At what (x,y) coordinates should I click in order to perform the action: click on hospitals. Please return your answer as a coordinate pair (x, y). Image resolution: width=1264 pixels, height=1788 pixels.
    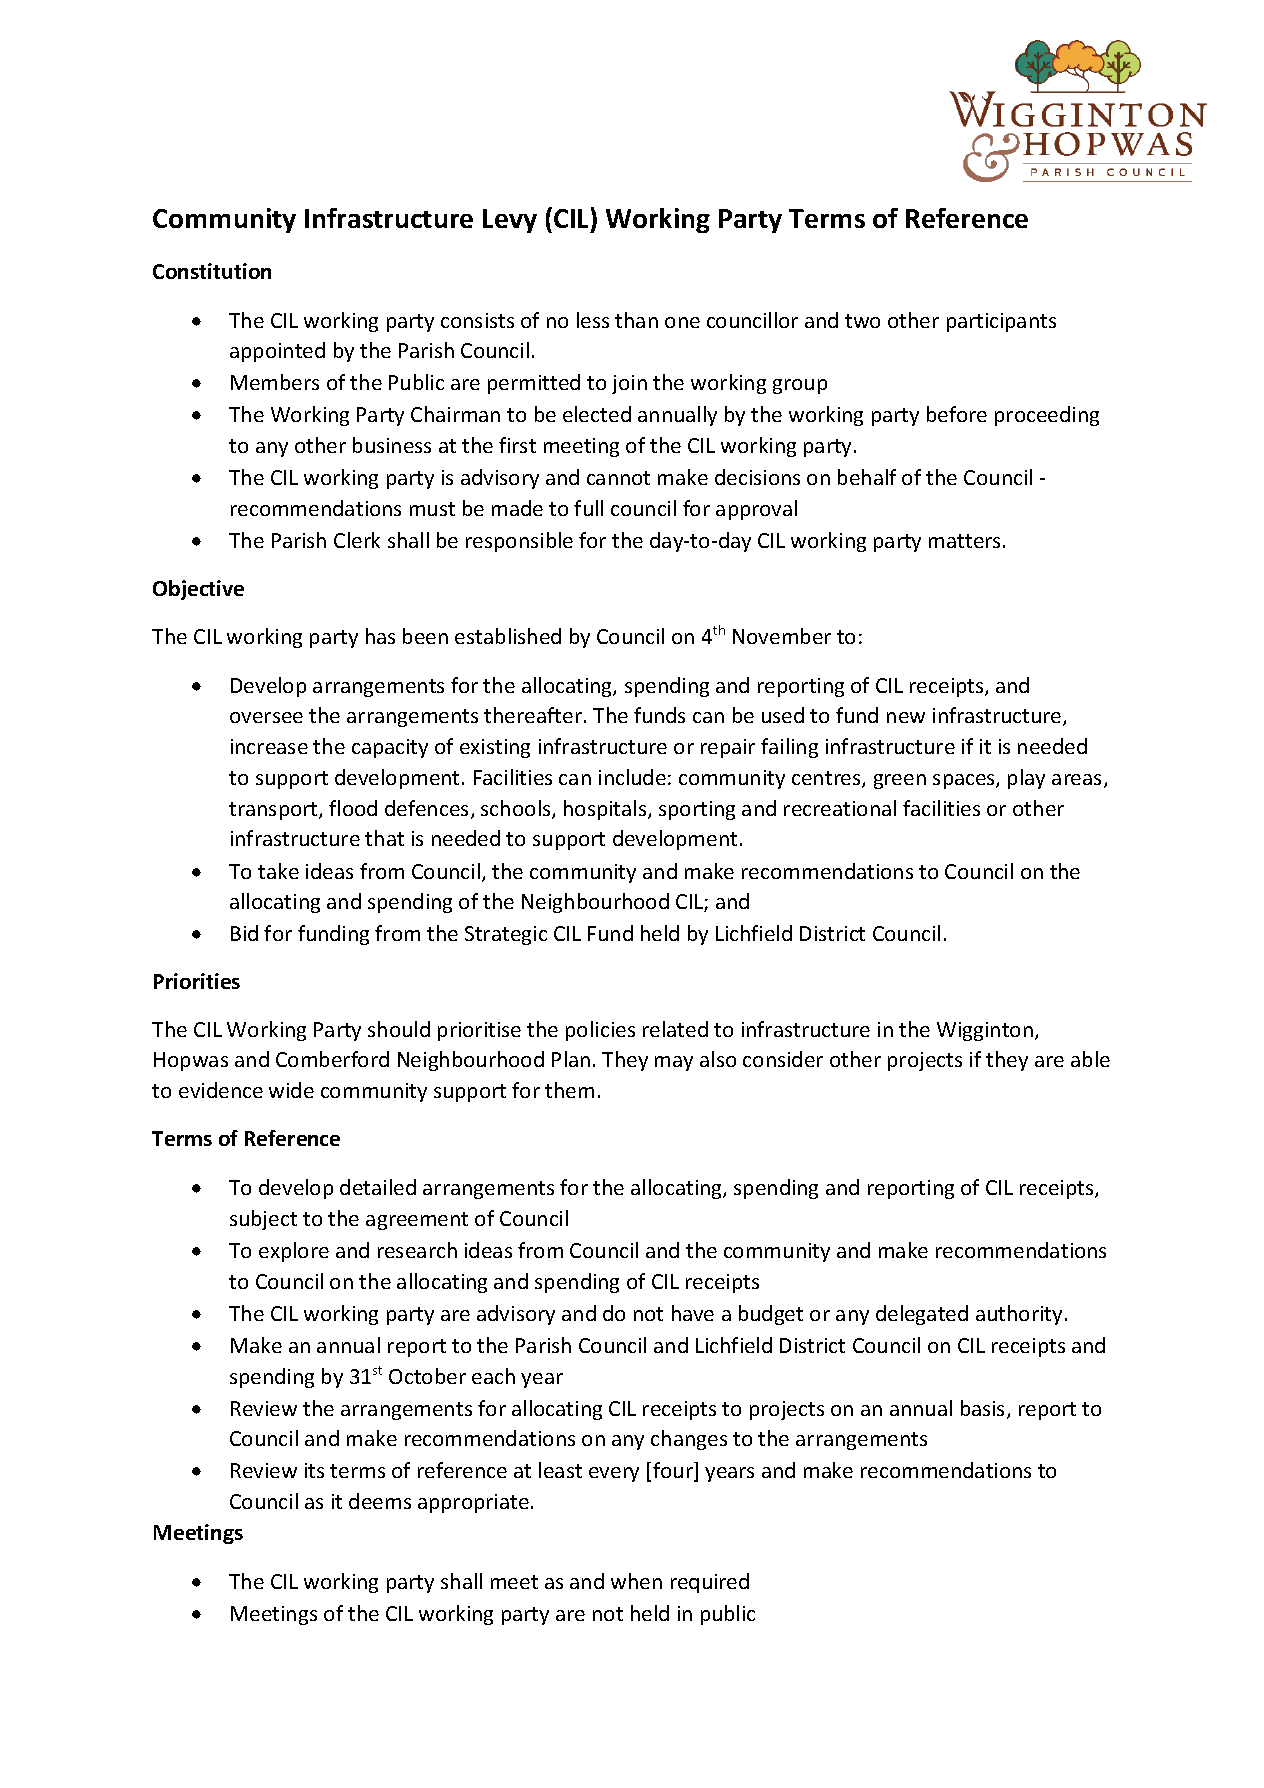
    Looking at the image, I should click on (606, 810).
